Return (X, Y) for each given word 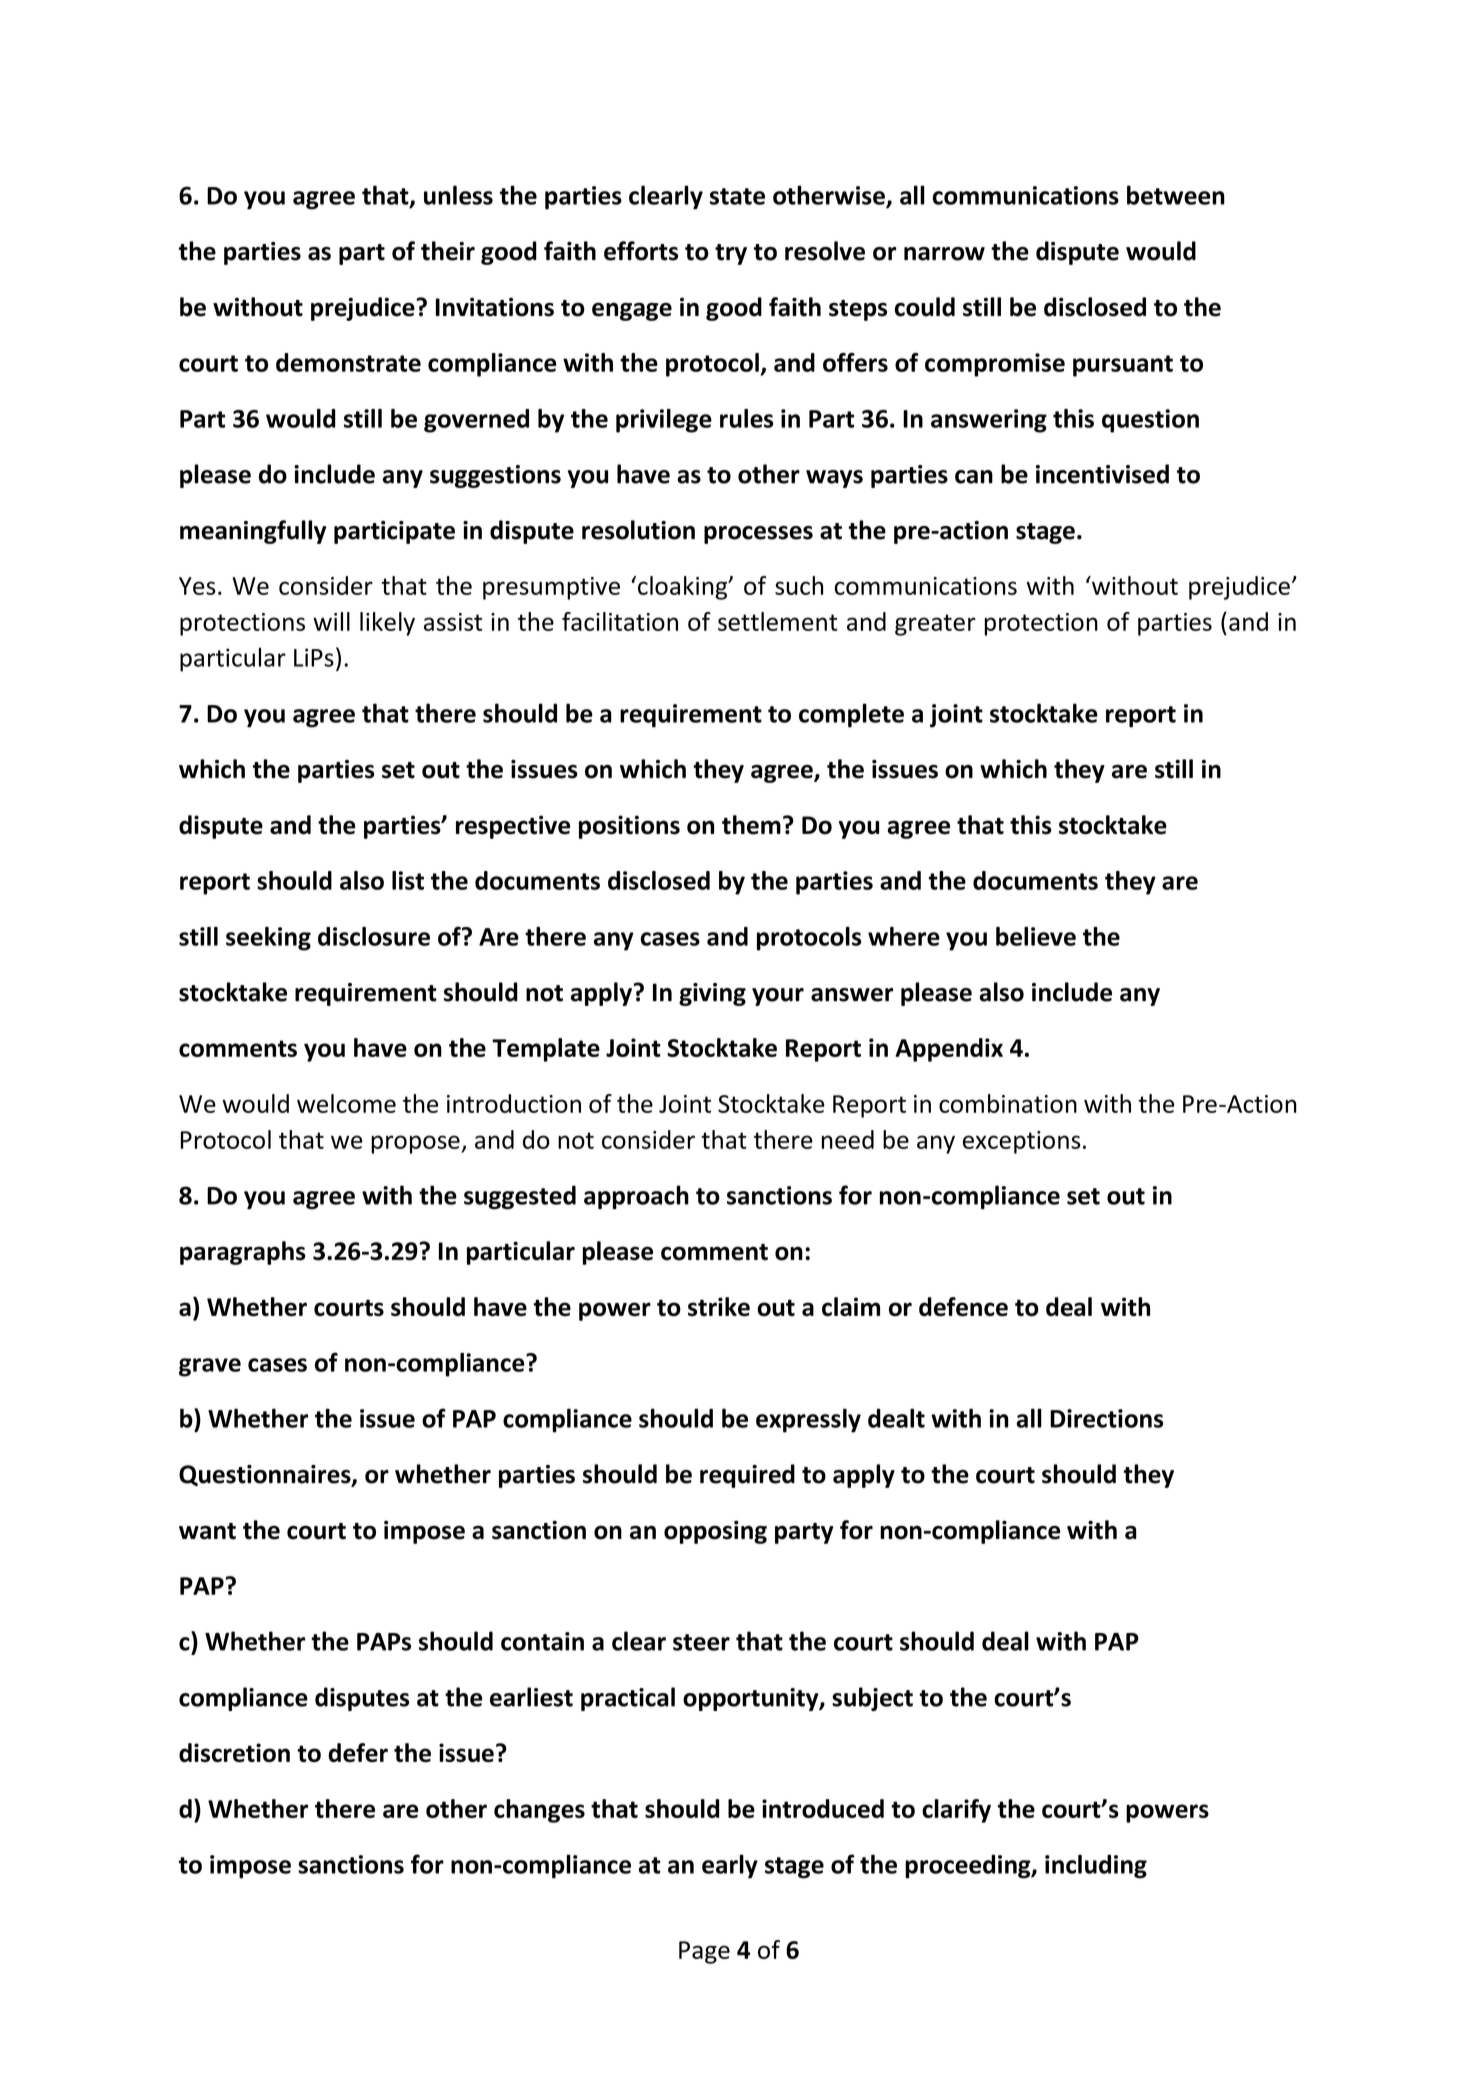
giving (712, 994)
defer (358, 1752)
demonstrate (348, 362)
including (1096, 1866)
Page (704, 1952)
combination (1008, 1103)
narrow (944, 254)
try (731, 254)
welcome (346, 1103)
